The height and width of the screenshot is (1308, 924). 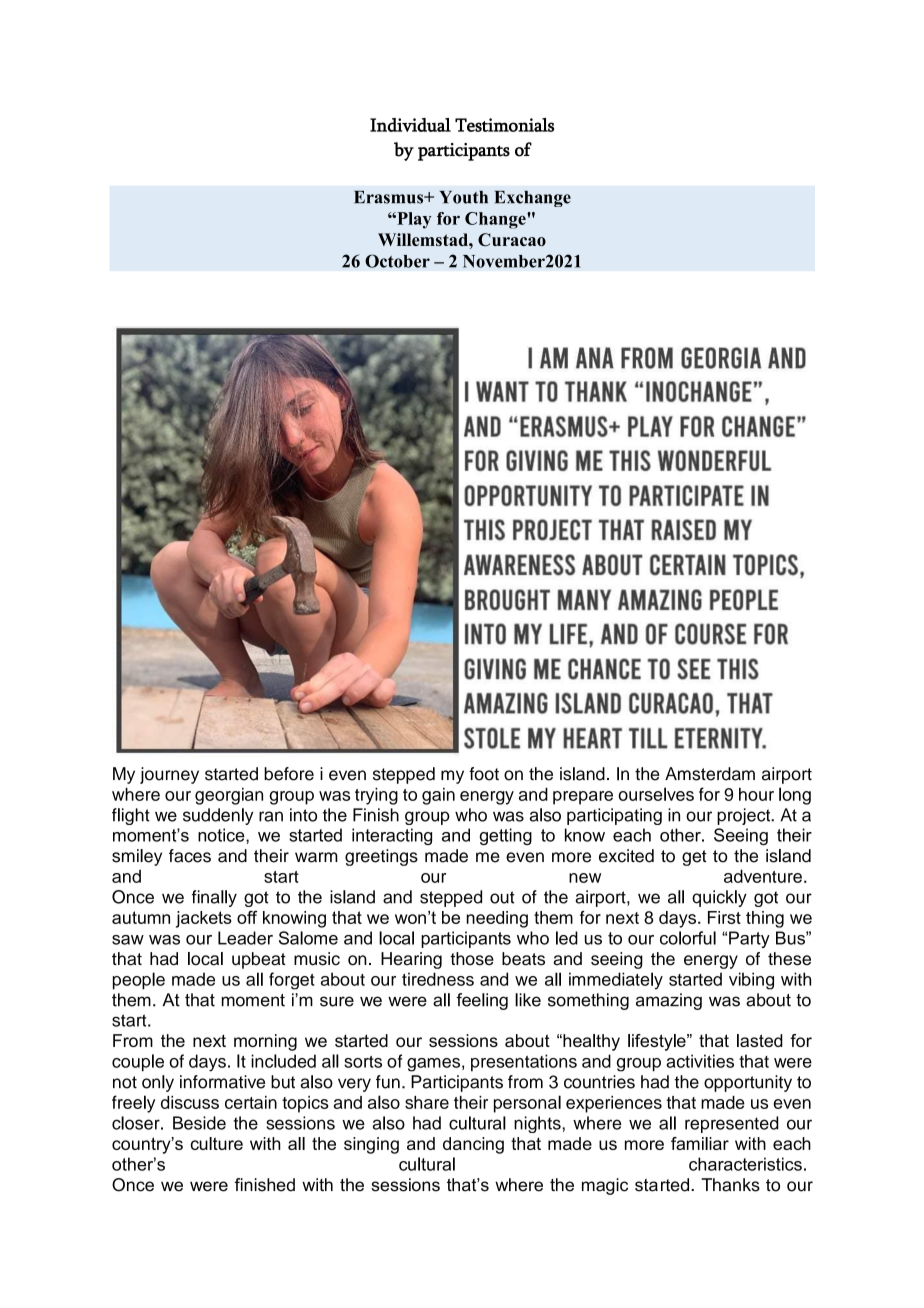 What do you see at coordinates (463, 197) in the screenshot?
I see `Youth` at bounding box center [463, 197].
